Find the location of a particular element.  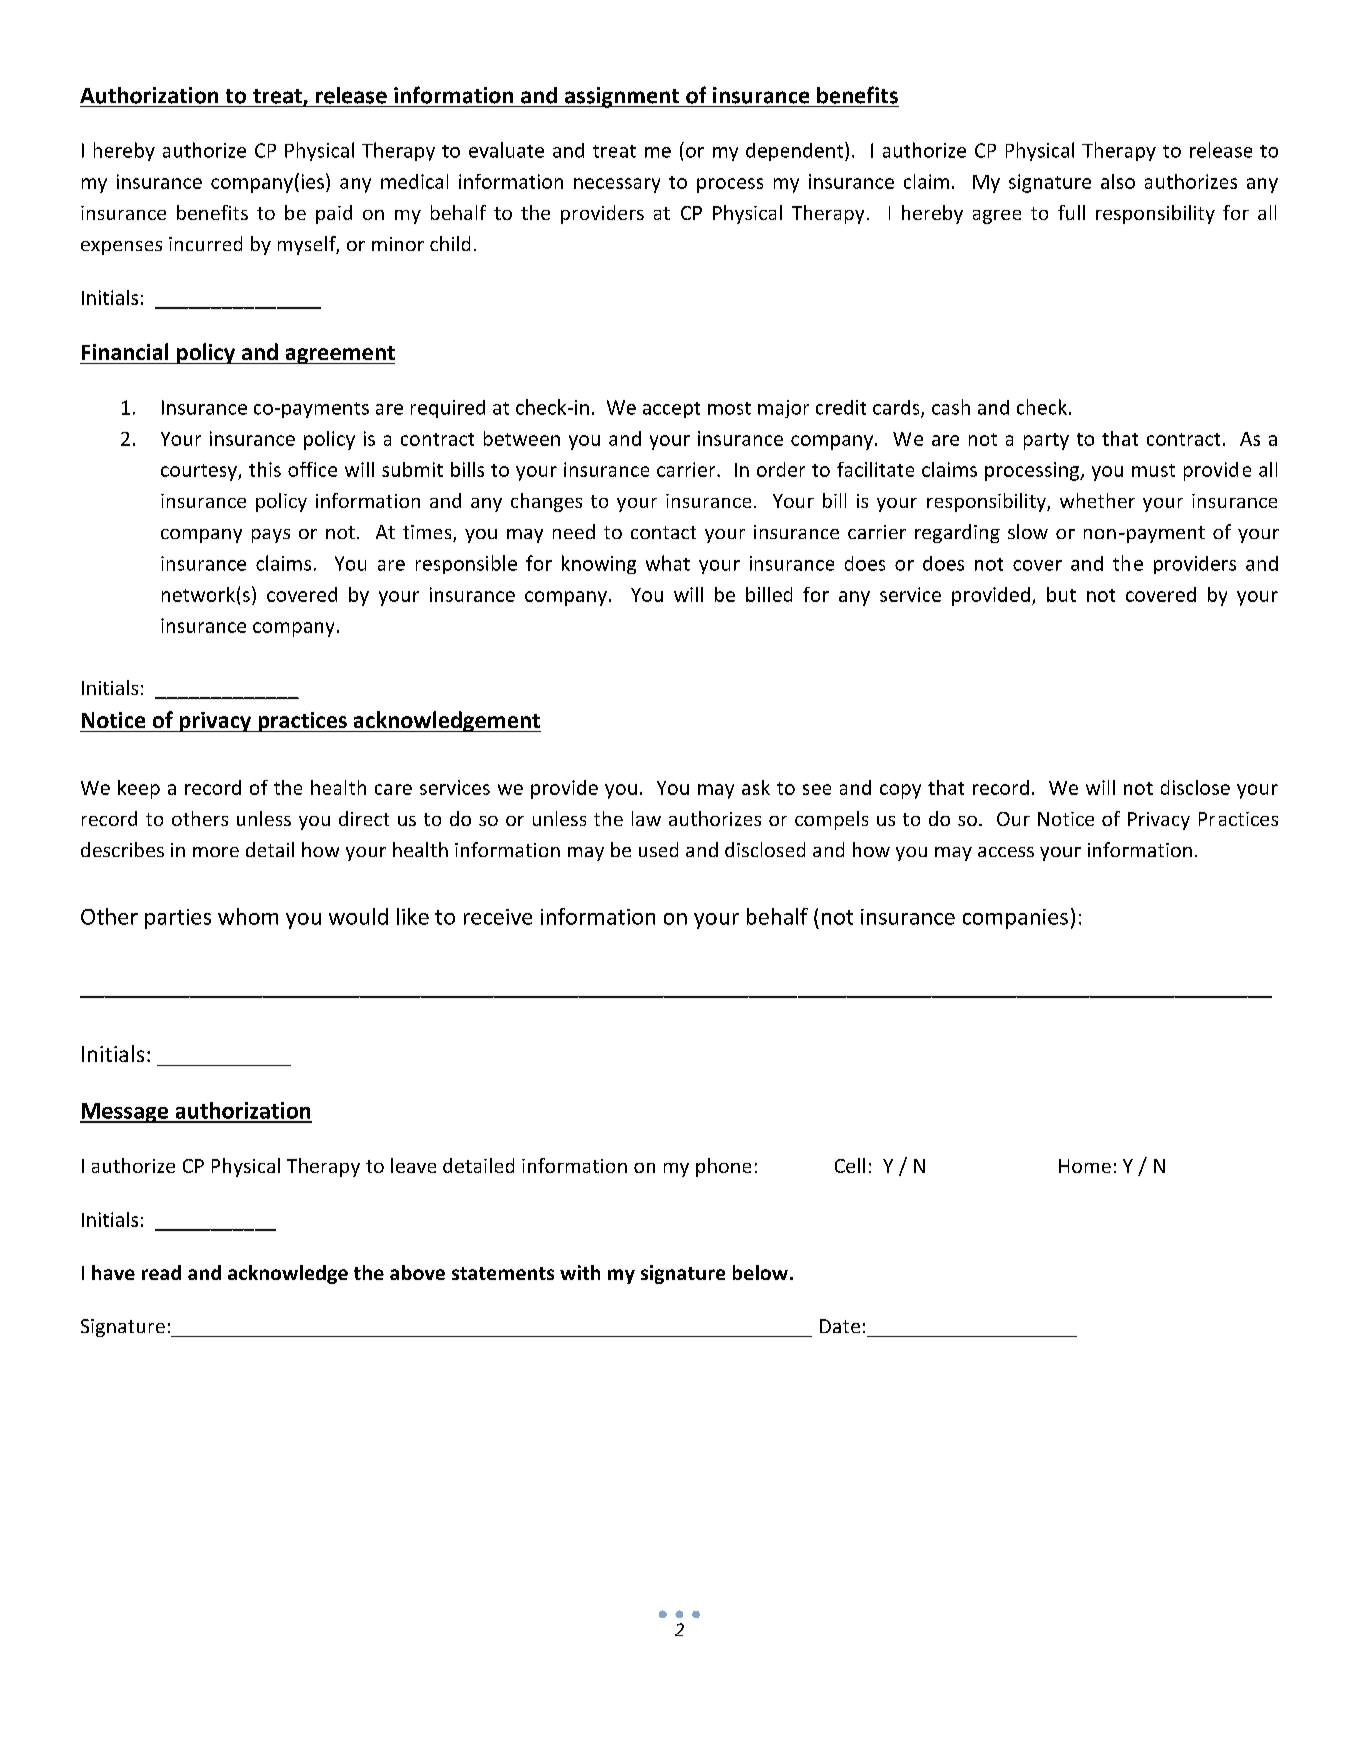

assignment is located at coordinates (622, 97).
